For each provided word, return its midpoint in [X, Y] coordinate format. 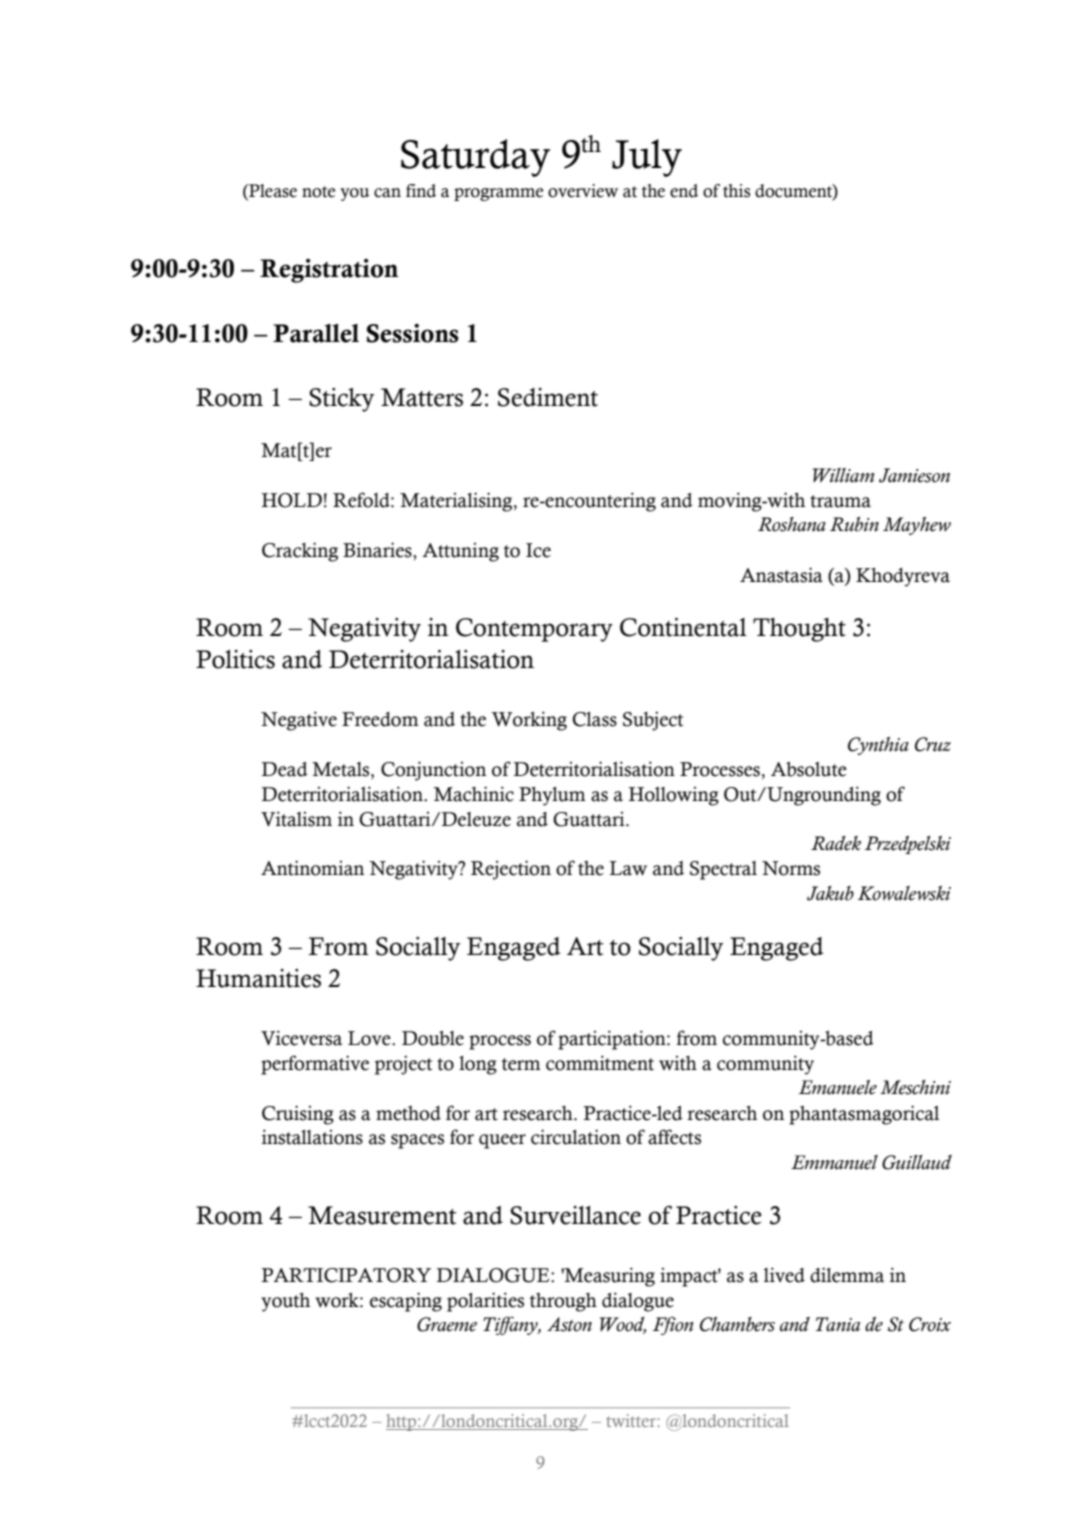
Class [595, 719]
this [736, 191]
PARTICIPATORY [346, 1275]
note [318, 192]
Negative [299, 721]
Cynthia [878, 746]
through [563, 1302]
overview [583, 191]
